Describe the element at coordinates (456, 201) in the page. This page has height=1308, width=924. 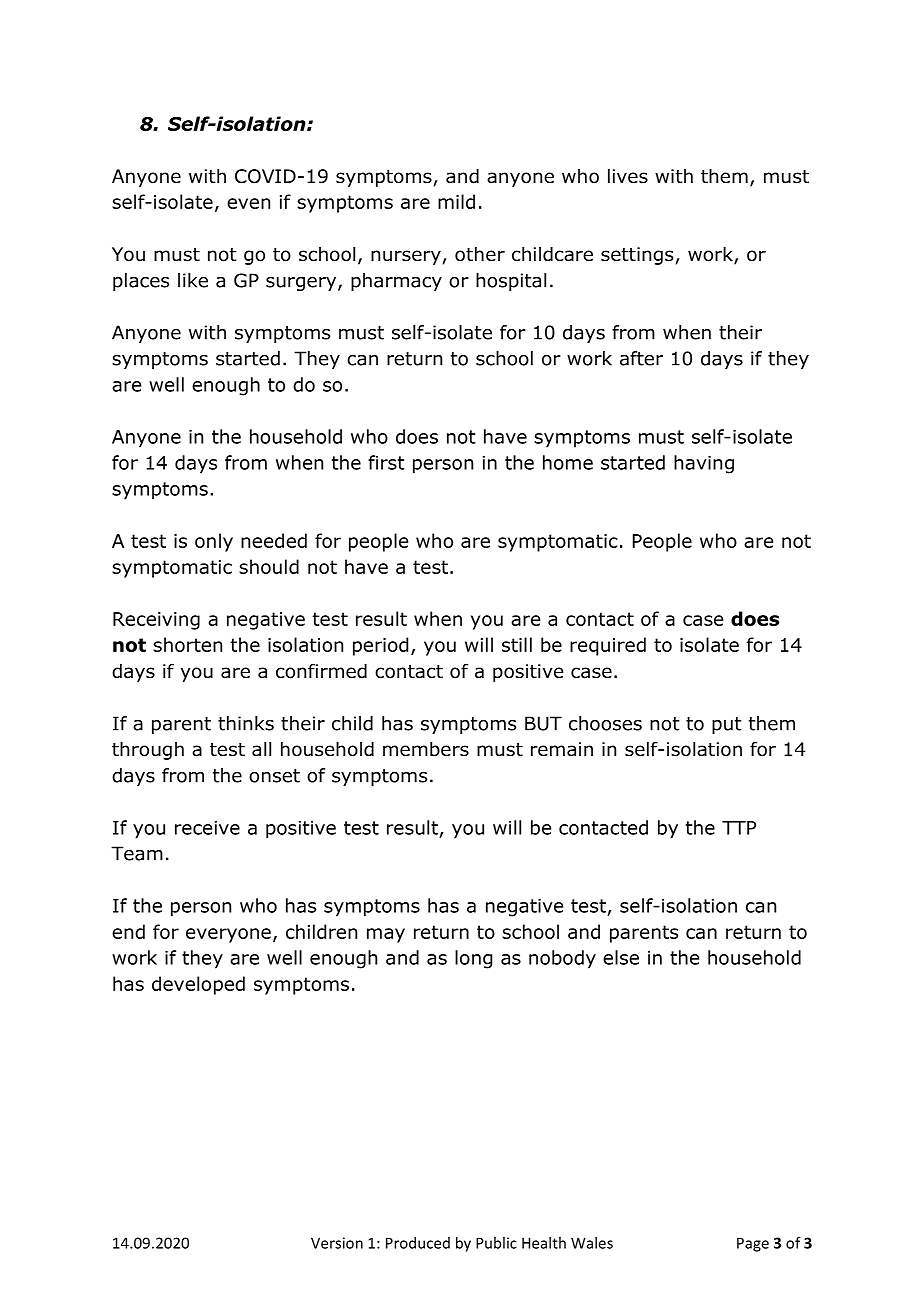
I see `mild` at that location.
